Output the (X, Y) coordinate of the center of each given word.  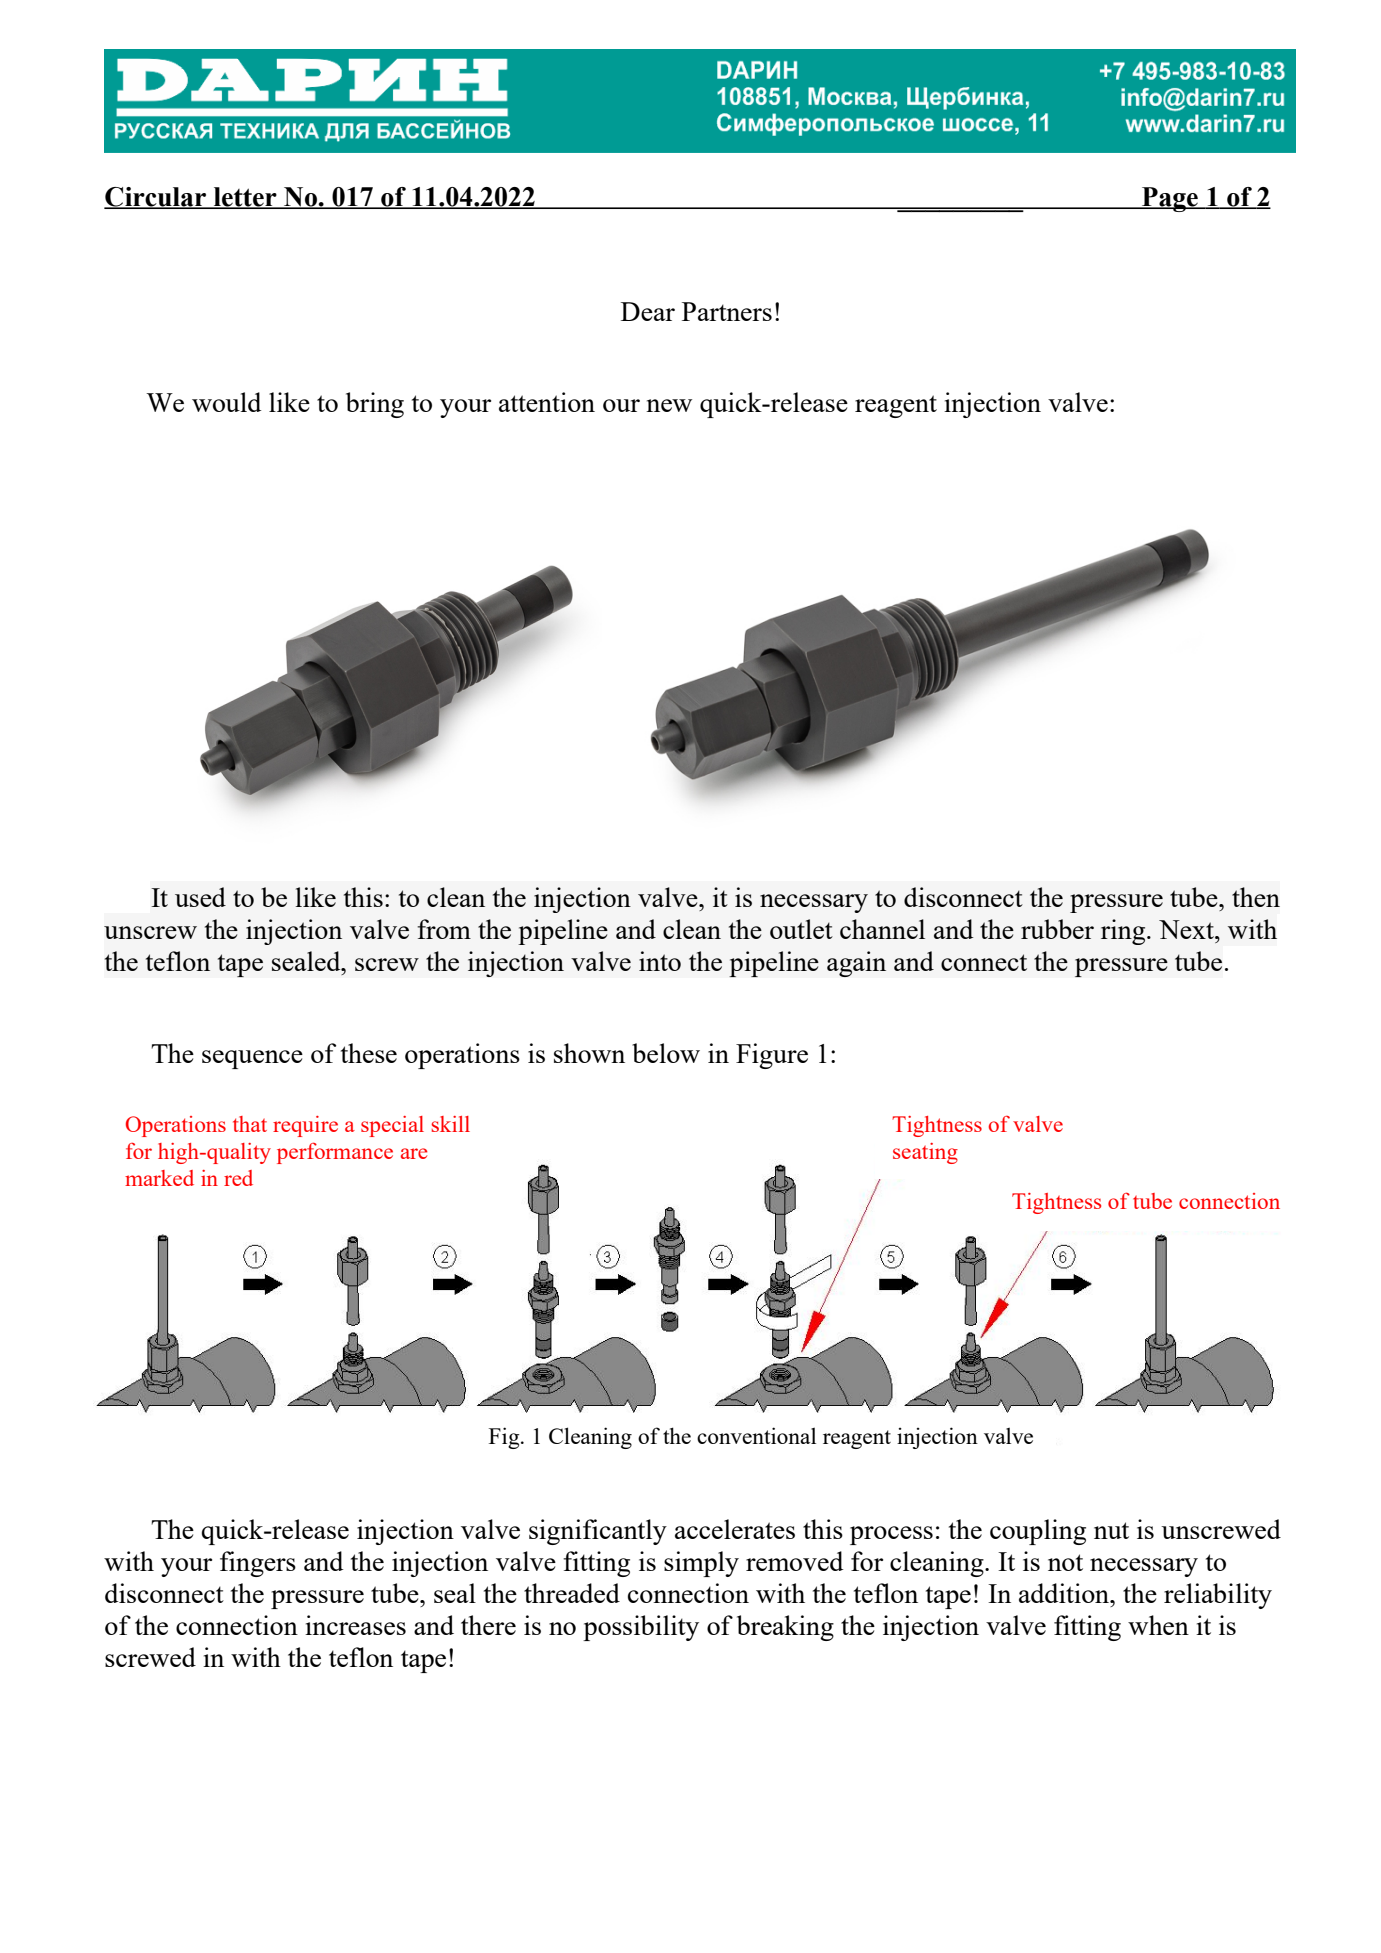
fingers (258, 1564)
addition (1065, 1593)
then (1256, 897)
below (666, 1053)
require (305, 1126)
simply (701, 1564)
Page (1170, 199)
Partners (727, 311)
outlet (801, 929)
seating (925, 1153)
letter (245, 198)
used (200, 897)
